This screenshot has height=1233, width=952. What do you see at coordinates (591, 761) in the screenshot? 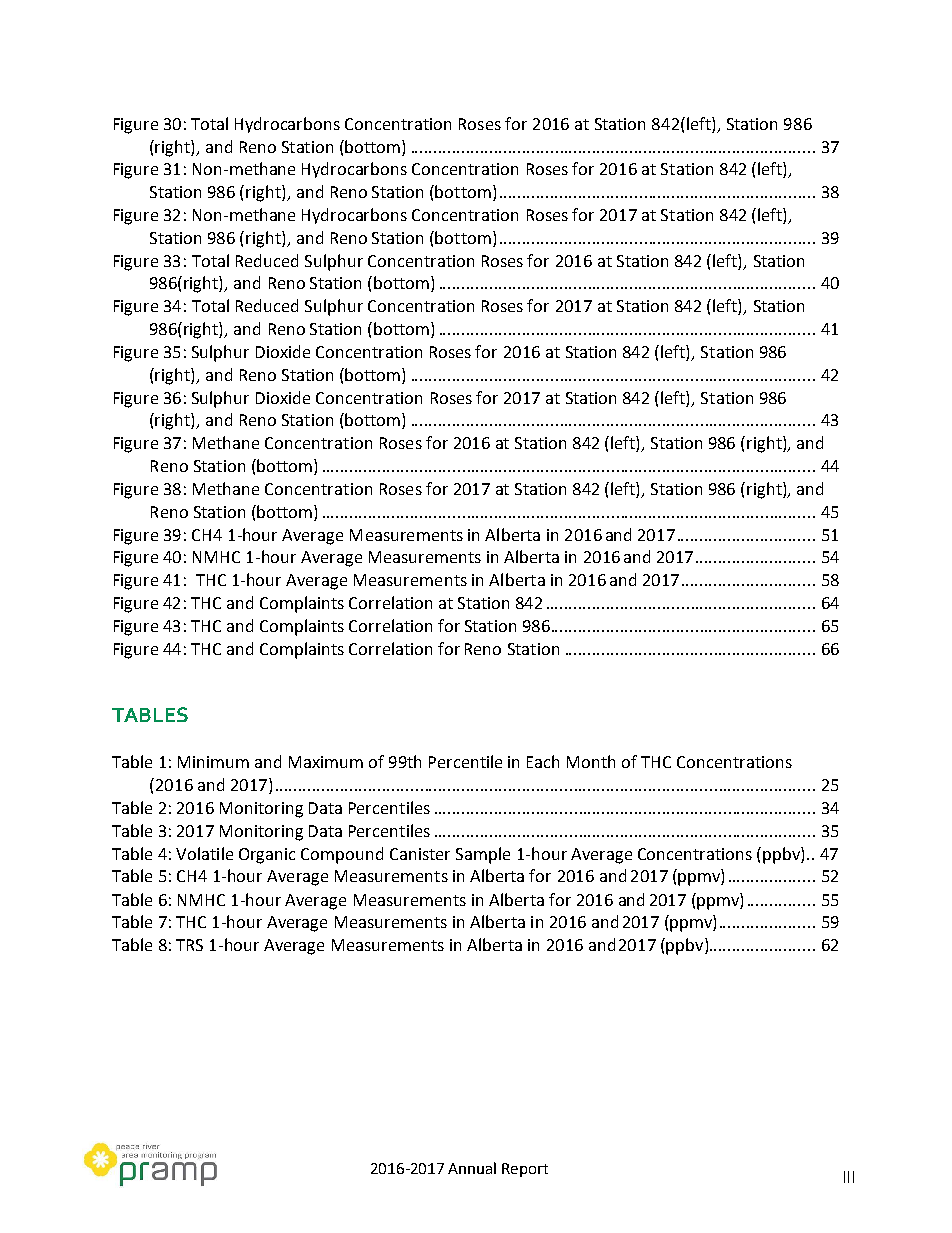
I see `Month` at bounding box center [591, 761].
